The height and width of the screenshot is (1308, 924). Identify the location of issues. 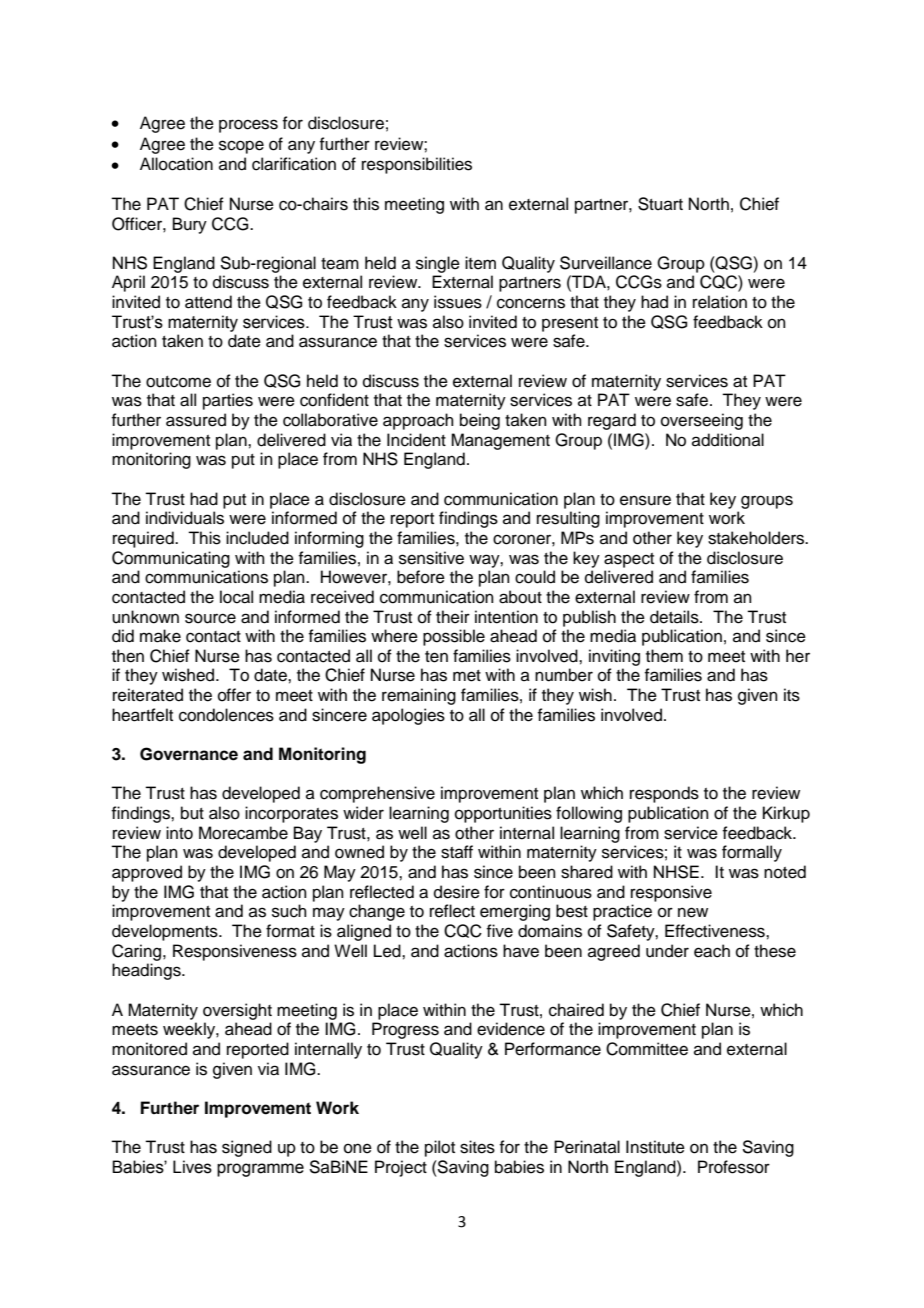
(458, 302).
